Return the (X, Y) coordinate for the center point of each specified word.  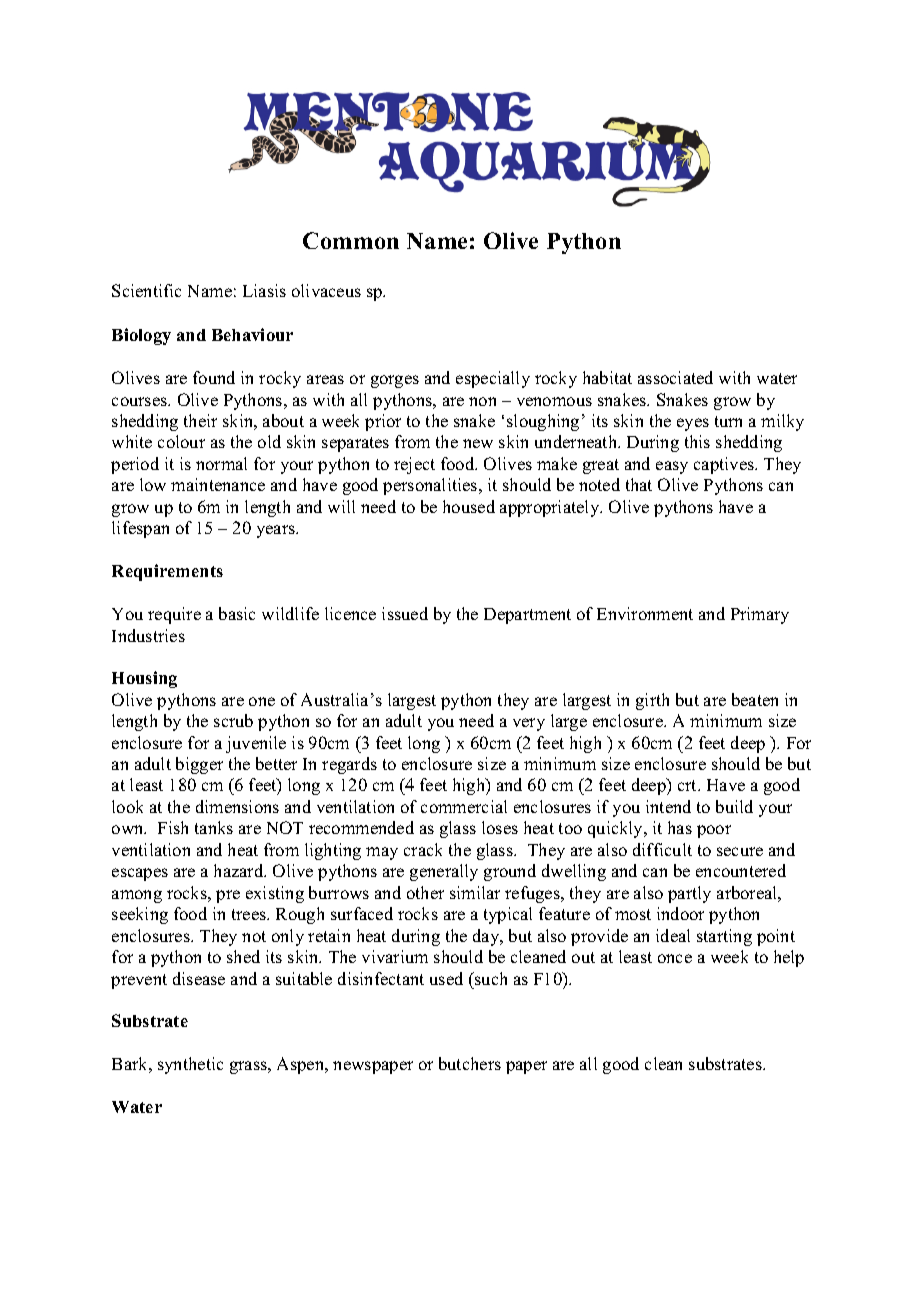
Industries (148, 635)
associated (675, 377)
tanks (214, 827)
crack (423, 849)
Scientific (146, 290)
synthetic (190, 1065)
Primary (760, 615)
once (675, 958)
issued (405, 613)
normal (221, 463)
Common (351, 240)
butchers (470, 1063)
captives (725, 465)
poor (714, 831)
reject (414, 465)
